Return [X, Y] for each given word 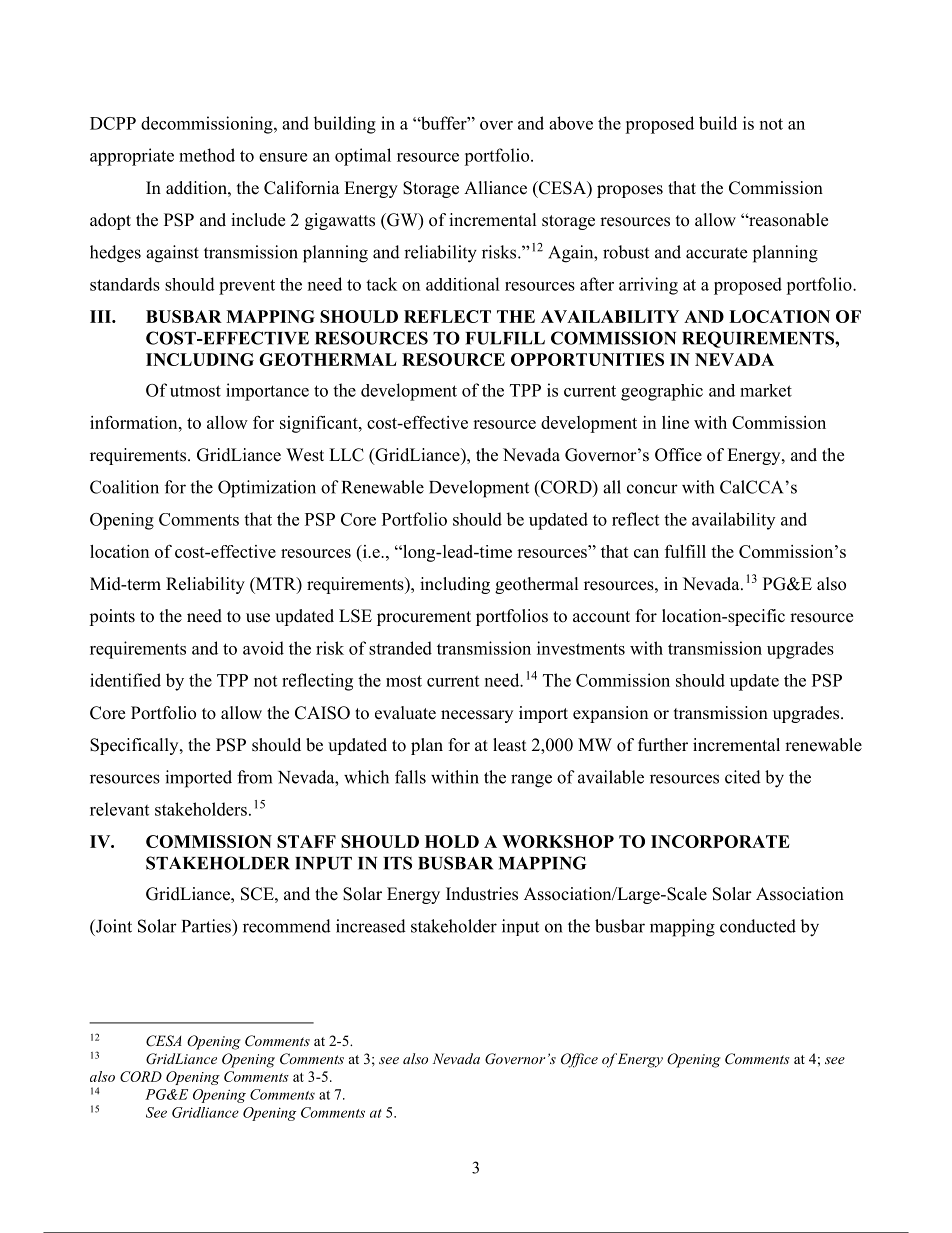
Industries [482, 894]
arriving [648, 286]
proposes [630, 191]
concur [652, 489]
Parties [207, 926]
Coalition [124, 487]
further [663, 745]
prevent [247, 287]
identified [125, 680]
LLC [346, 455]
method [207, 155]
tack [381, 284]
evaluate [405, 713]
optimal [363, 157]
